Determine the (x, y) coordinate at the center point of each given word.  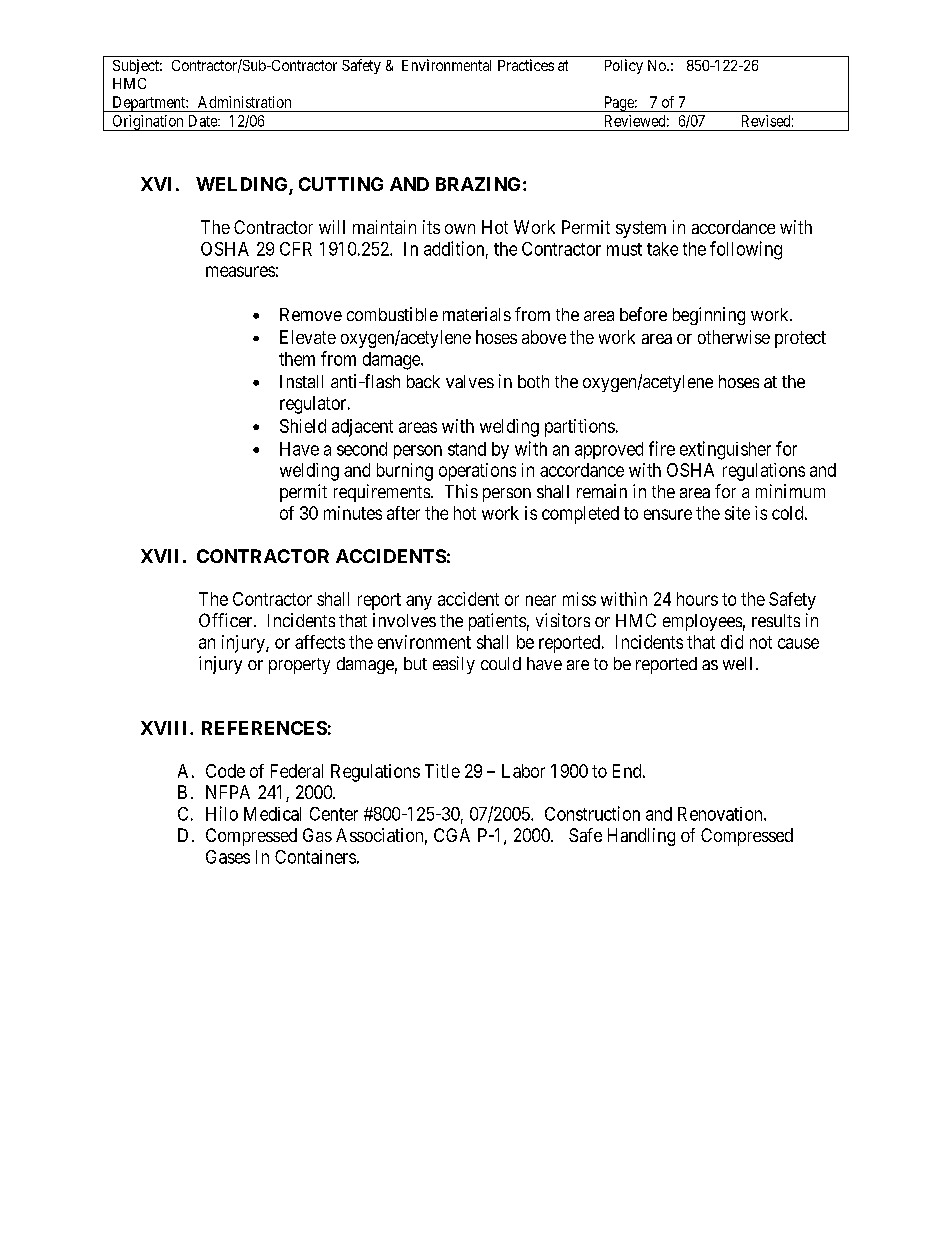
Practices (526, 65)
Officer (227, 620)
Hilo (222, 813)
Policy (624, 66)
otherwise (734, 337)
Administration (244, 102)
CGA (452, 835)
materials (477, 314)
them (297, 359)
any (419, 602)
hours (697, 599)
